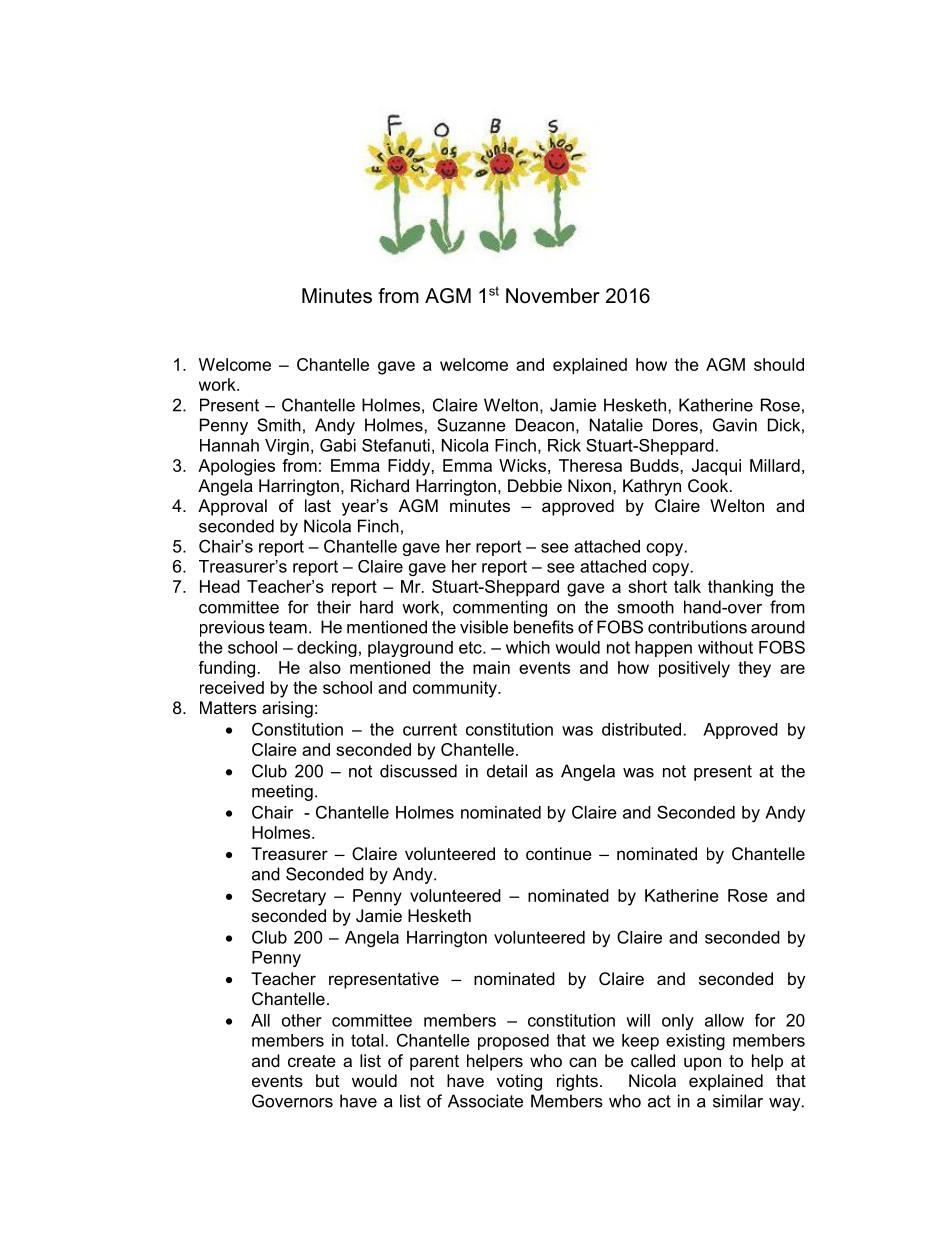 The image size is (952, 1233). Describe the element at coordinates (697, 627) in the document. I see `contributions` at that location.
